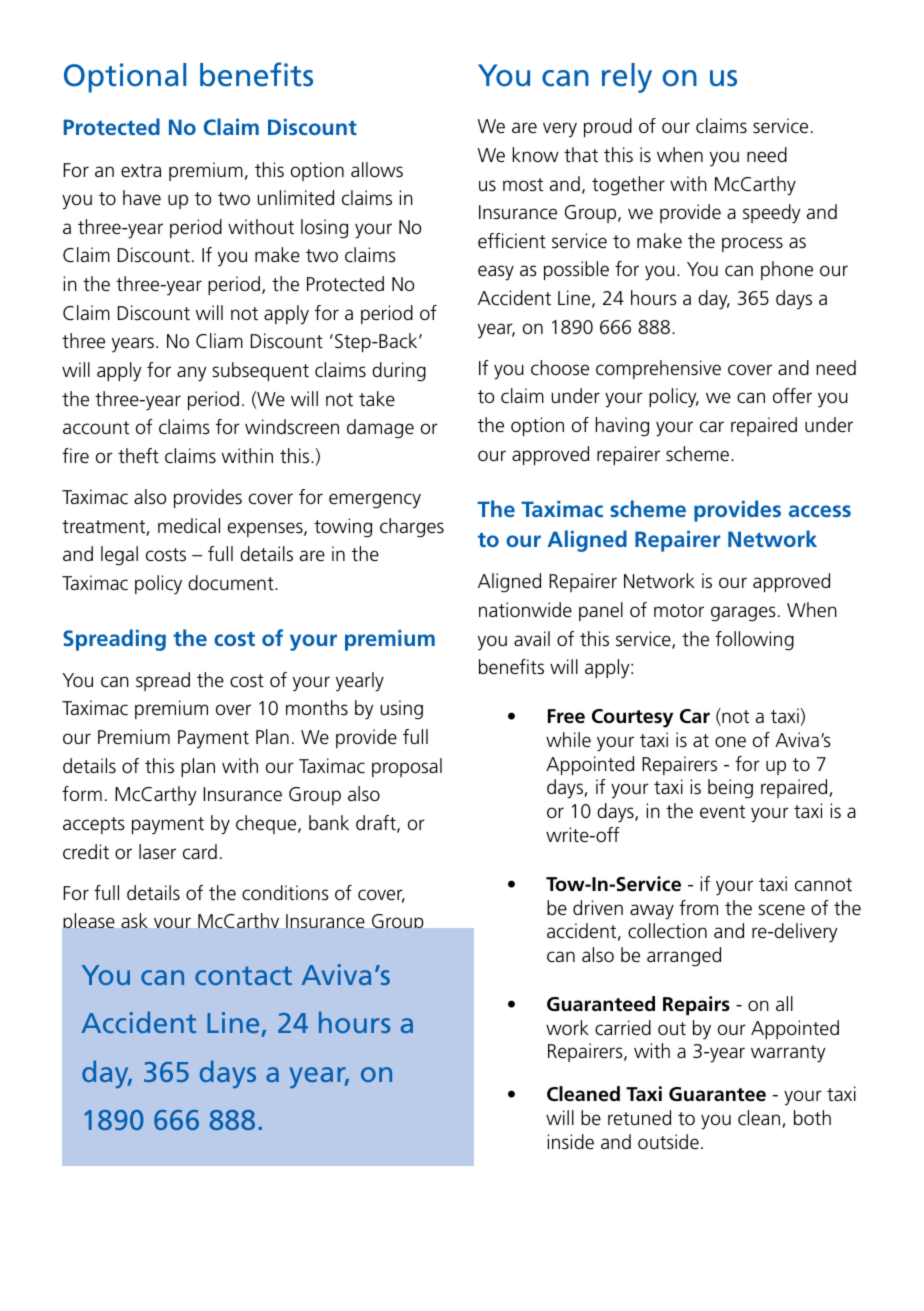 This screenshot has height=1311, width=924. What do you see at coordinates (571, 1142) in the screenshot?
I see `inside` at bounding box center [571, 1142].
